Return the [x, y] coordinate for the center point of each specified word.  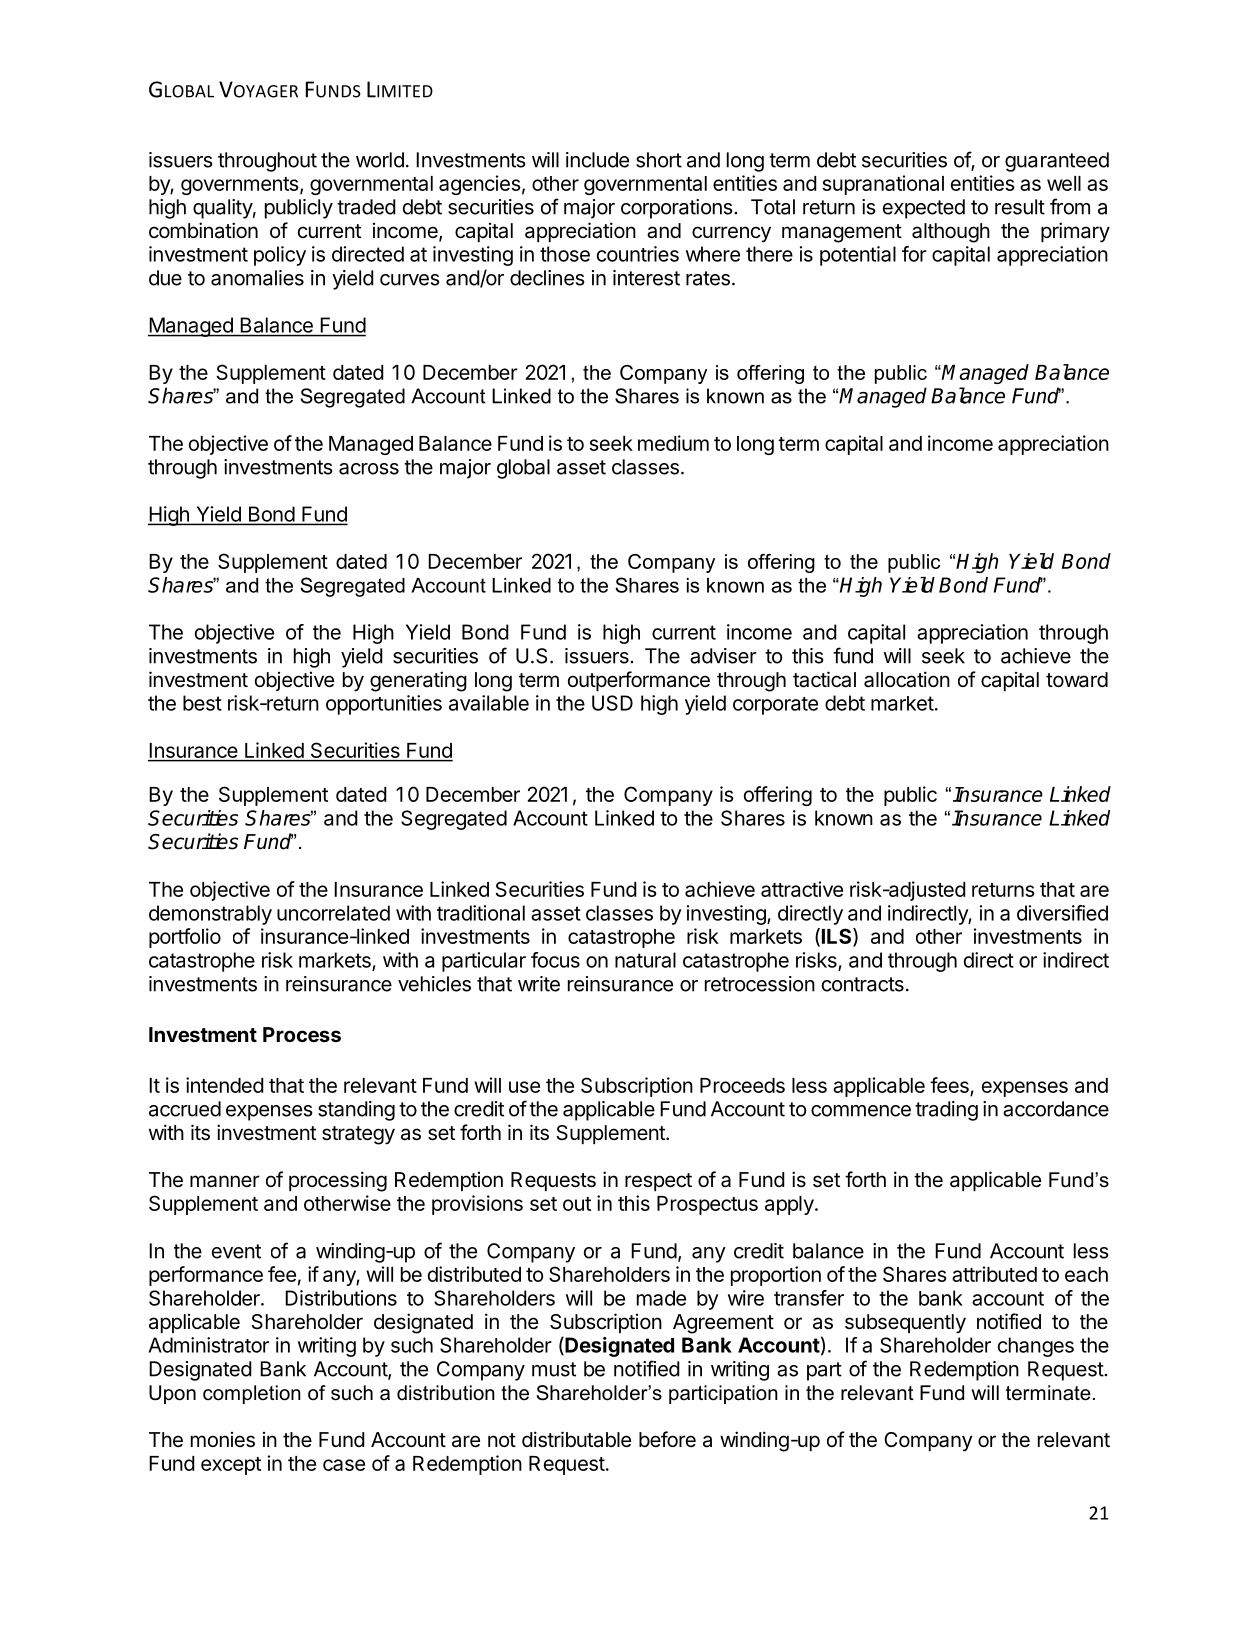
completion [252, 1394]
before [667, 1439]
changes [1036, 1347]
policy [280, 256]
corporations [678, 209]
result [1020, 207]
